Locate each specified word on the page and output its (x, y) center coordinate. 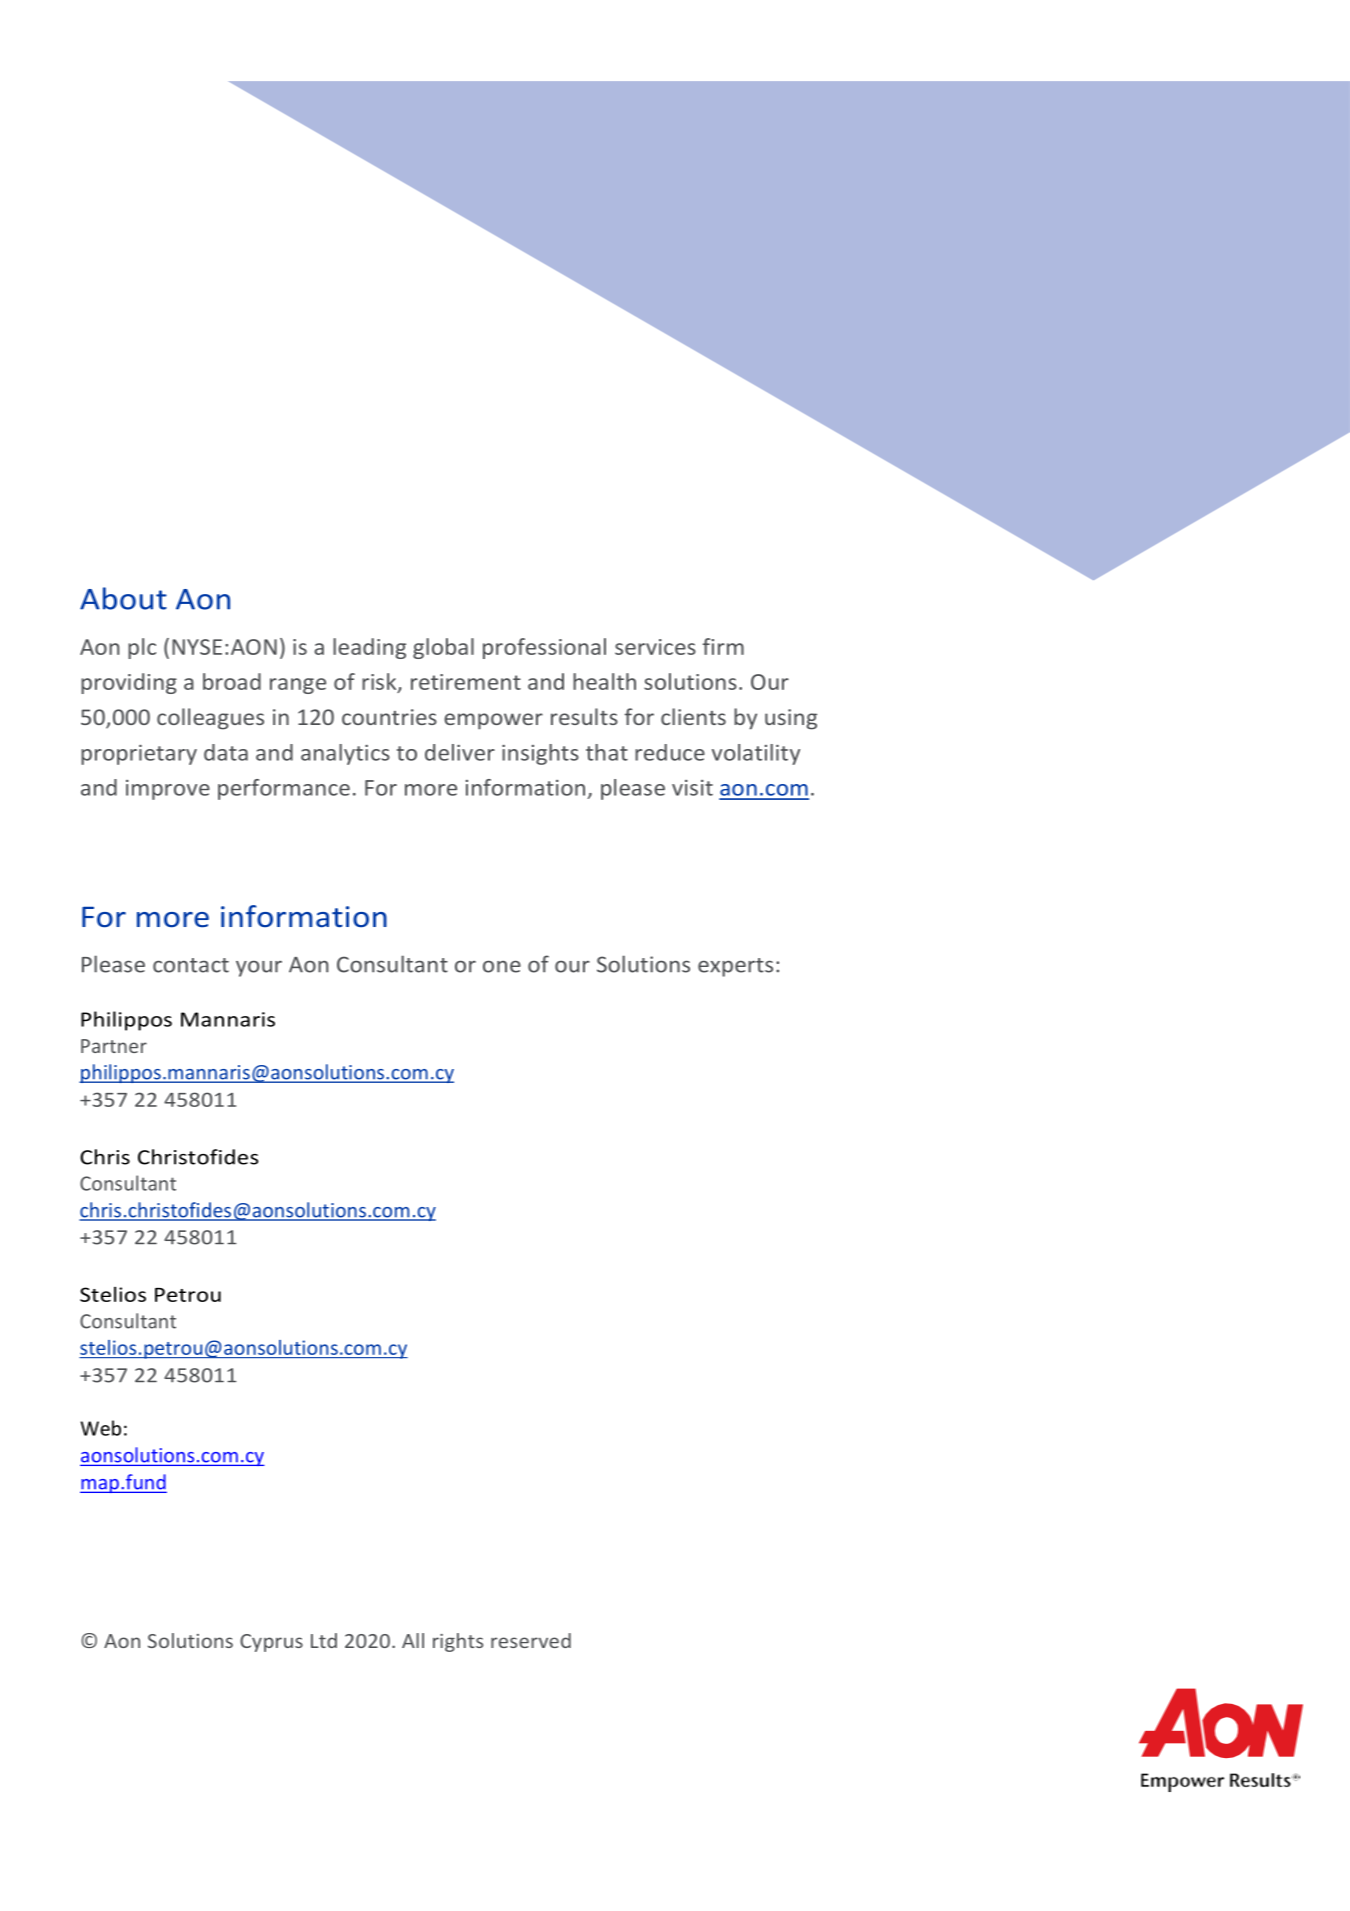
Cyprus (271, 1643)
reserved (531, 1640)
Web (100, 1428)
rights (458, 1642)
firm (723, 646)
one (502, 967)
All (413, 1640)
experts (735, 967)
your (259, 969)
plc (142, 648)
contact (191, 965)
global (443, 648)
